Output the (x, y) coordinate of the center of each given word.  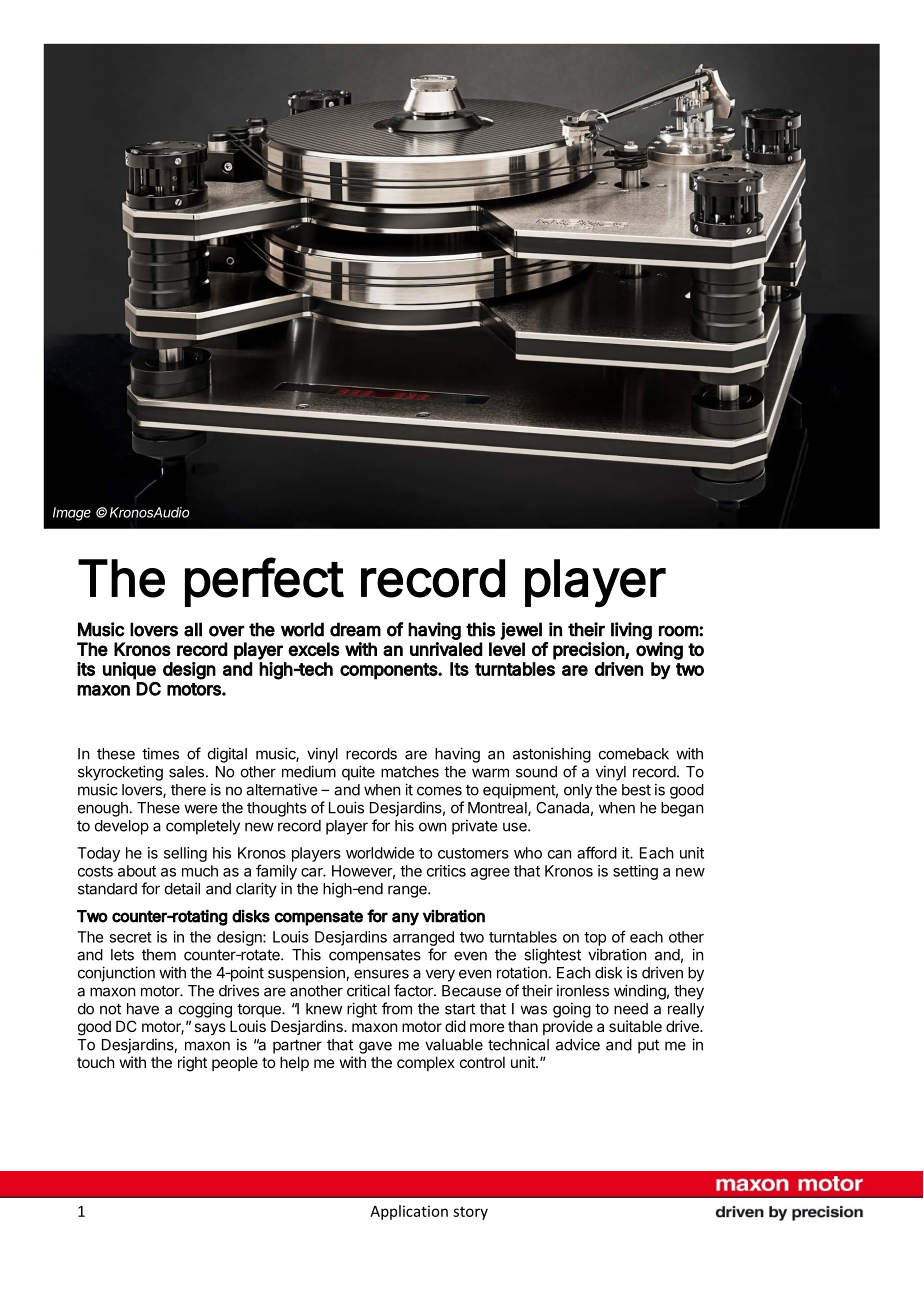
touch (96, 1062)
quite (358, 773)
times (160, 753)
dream (355, 629)
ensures (381, 974)
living (631, 631)
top (595, 939)
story (470, 1213)
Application (409, 1212)
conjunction (116, 974)
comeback (634, 754)
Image (72, 514)
